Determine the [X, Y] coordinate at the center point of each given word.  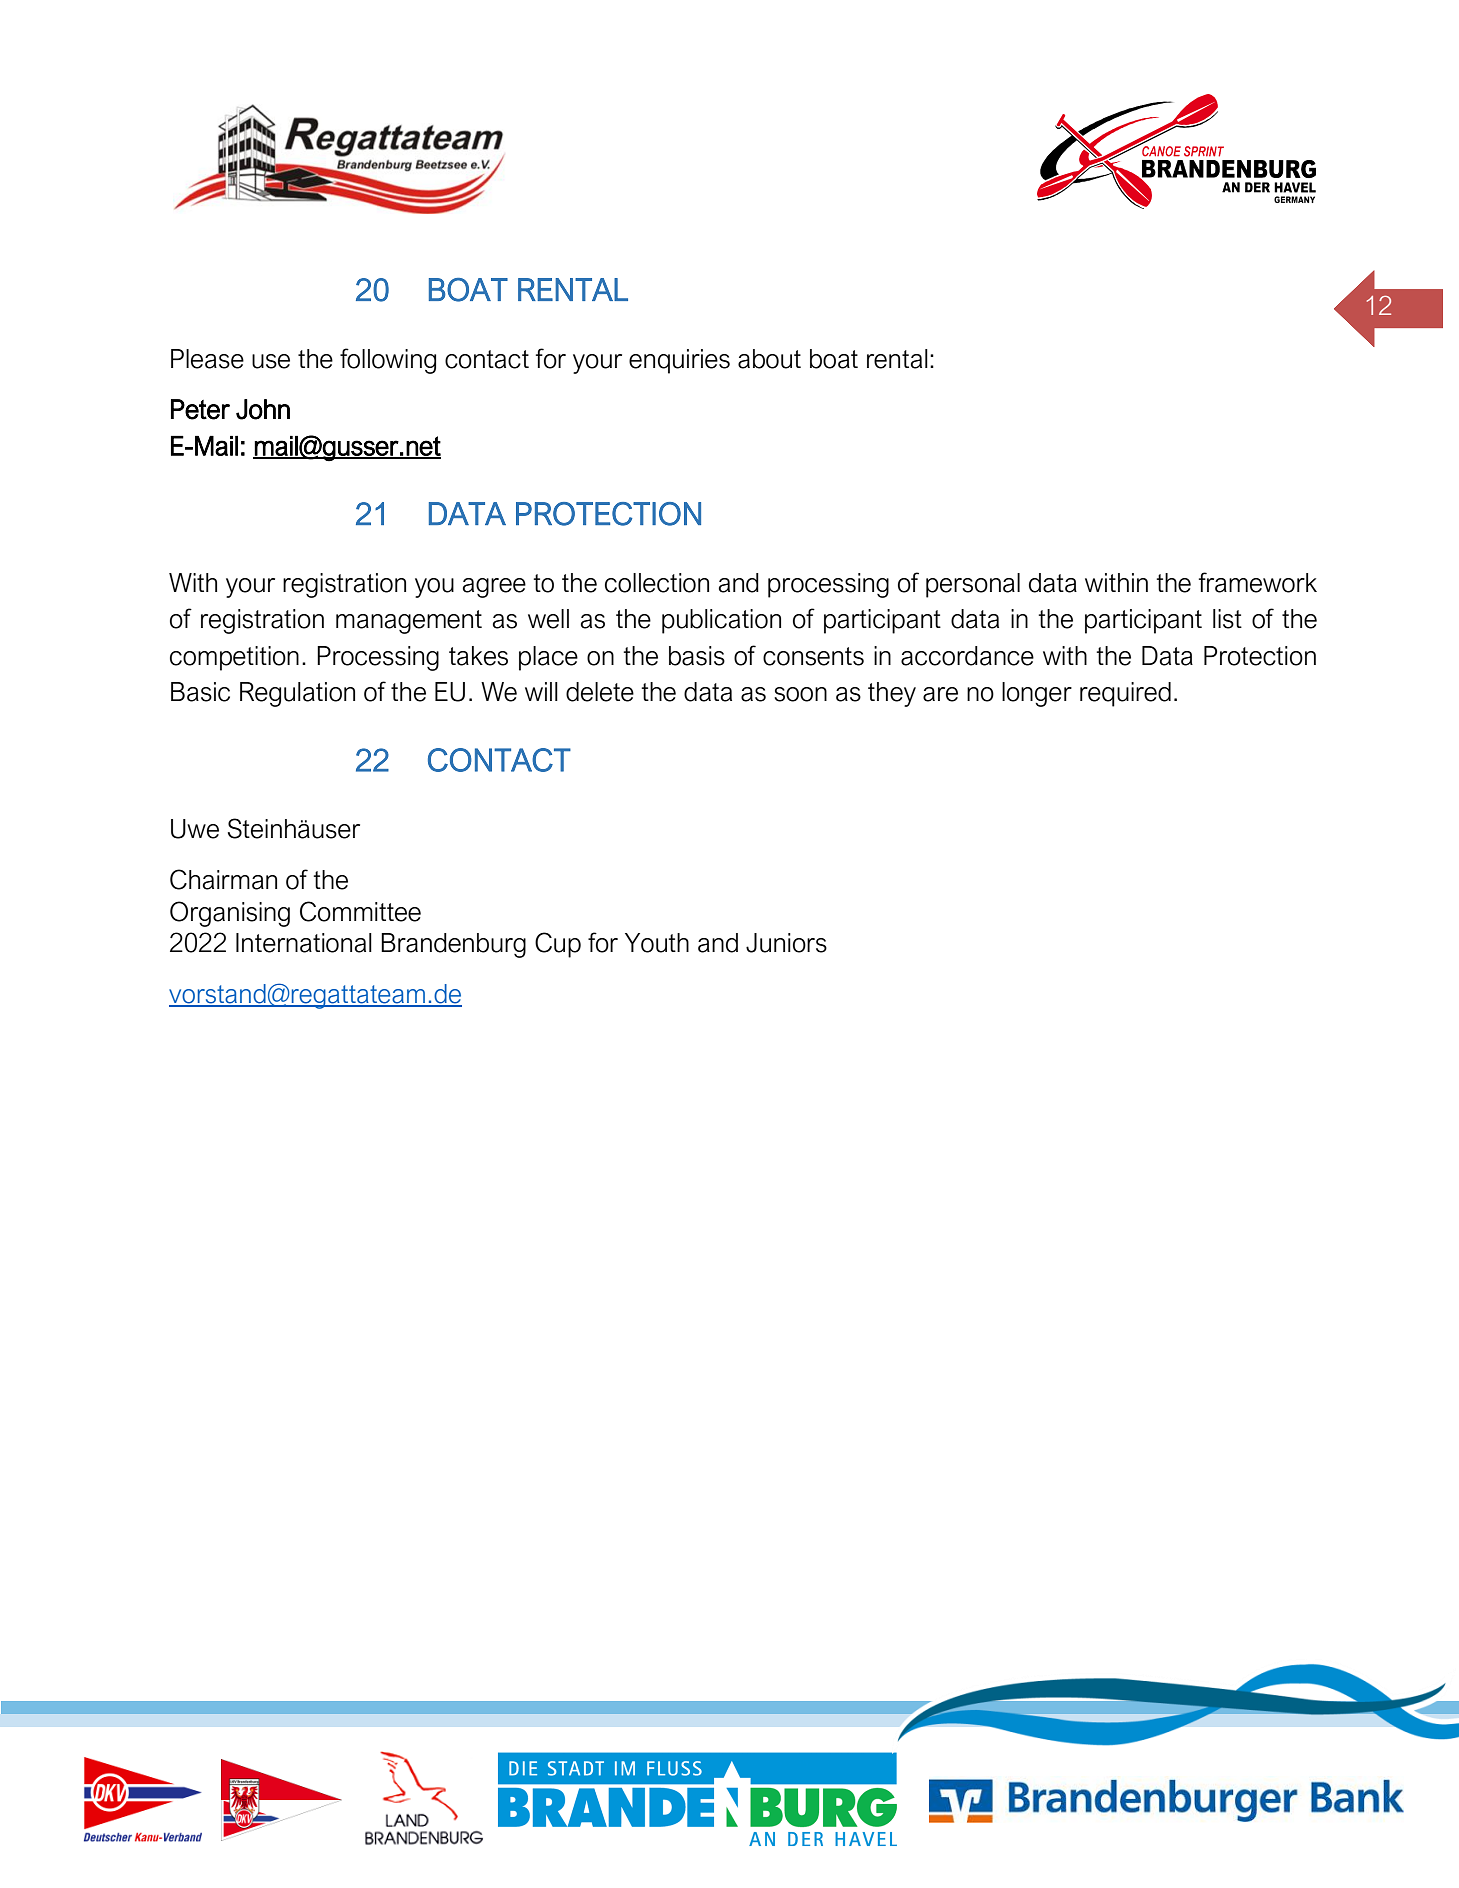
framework [1258, 582]
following [388, 361]
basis [697, 656]
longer [1037, 694]
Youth [657, 943]
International [304, 943]
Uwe [195, 829]
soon [800, 694]
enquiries [679, 361]
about [769, 359]
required [1125, 694]
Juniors [786, 943]
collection [657, 583]
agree [494, 588]
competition [234, 658]
